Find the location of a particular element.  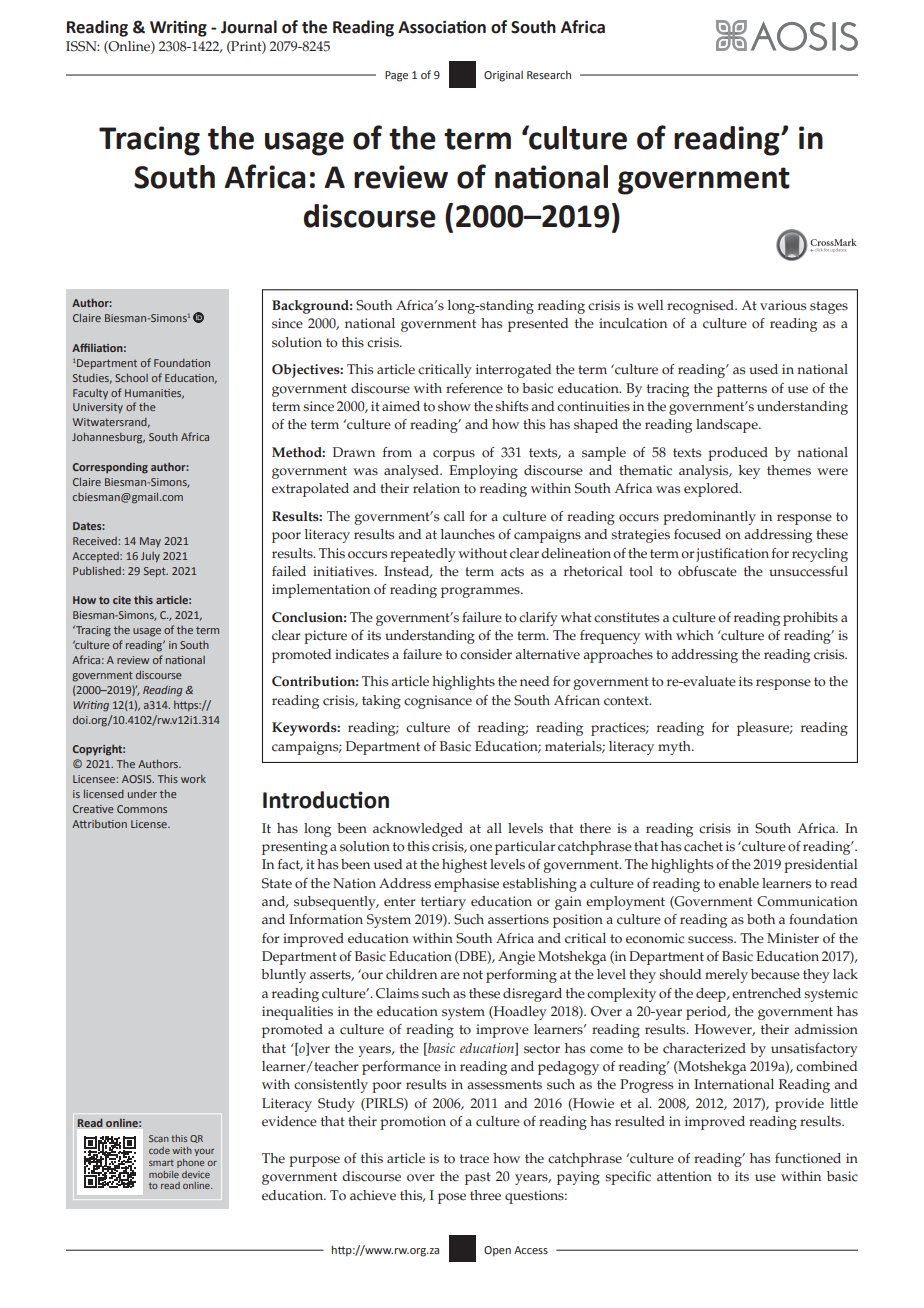

Commons is located at coordinates (142, 809).
